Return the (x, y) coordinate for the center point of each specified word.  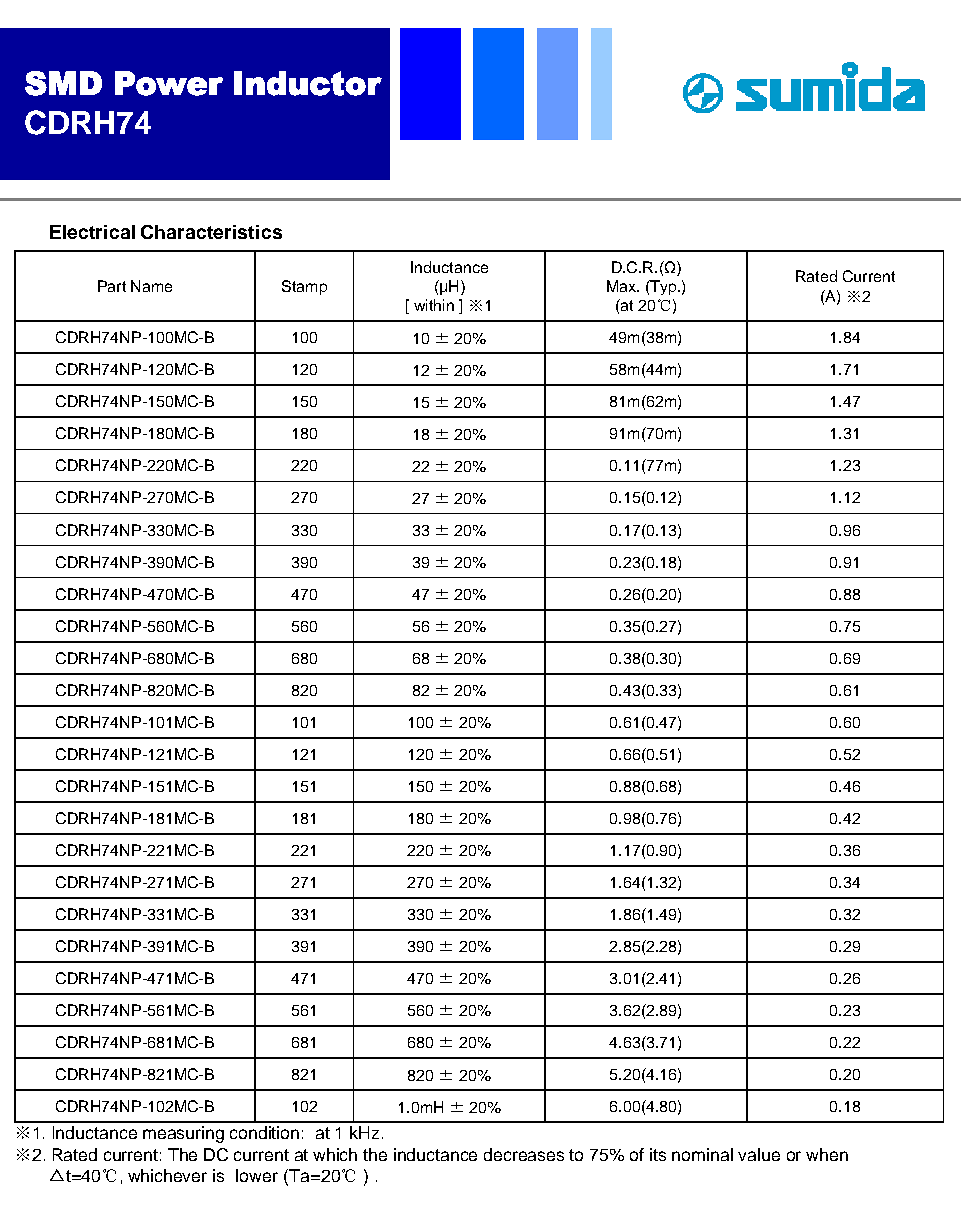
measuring (183, 1134)
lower (257, 1175)
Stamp (304, 287)
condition (264, 1132)
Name (151, 286)
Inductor (308, 83)
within (434, 305)
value (759, 1154)
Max (622, 286)
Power (169, 83)
